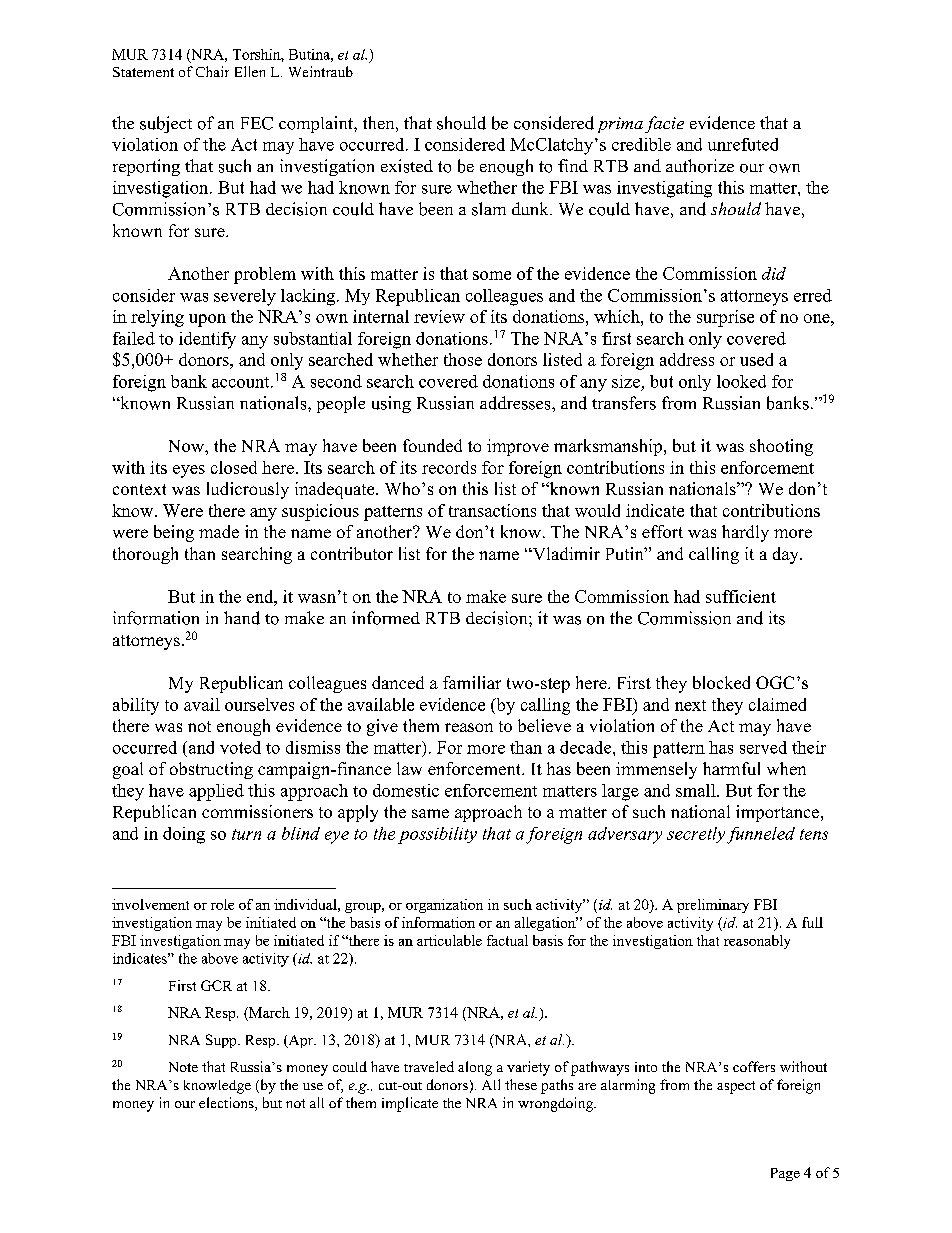 This screenshot has width=952, height=1233. What do you see at coordinates (227, 1104) in the screenshot?
I see `elections` at bounding box center [227, 1104].
